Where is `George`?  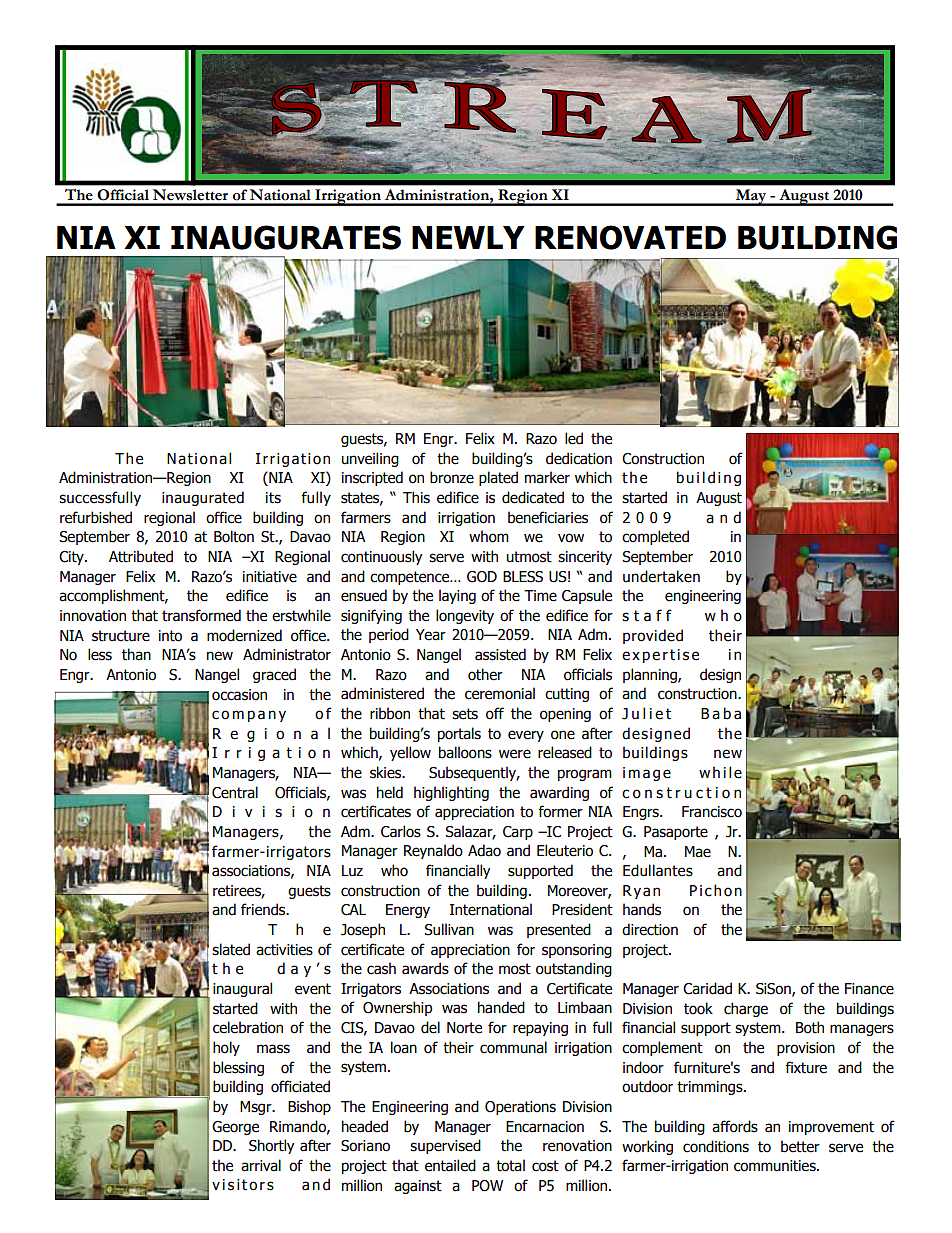 George is located at coordinates (235, 1128).
